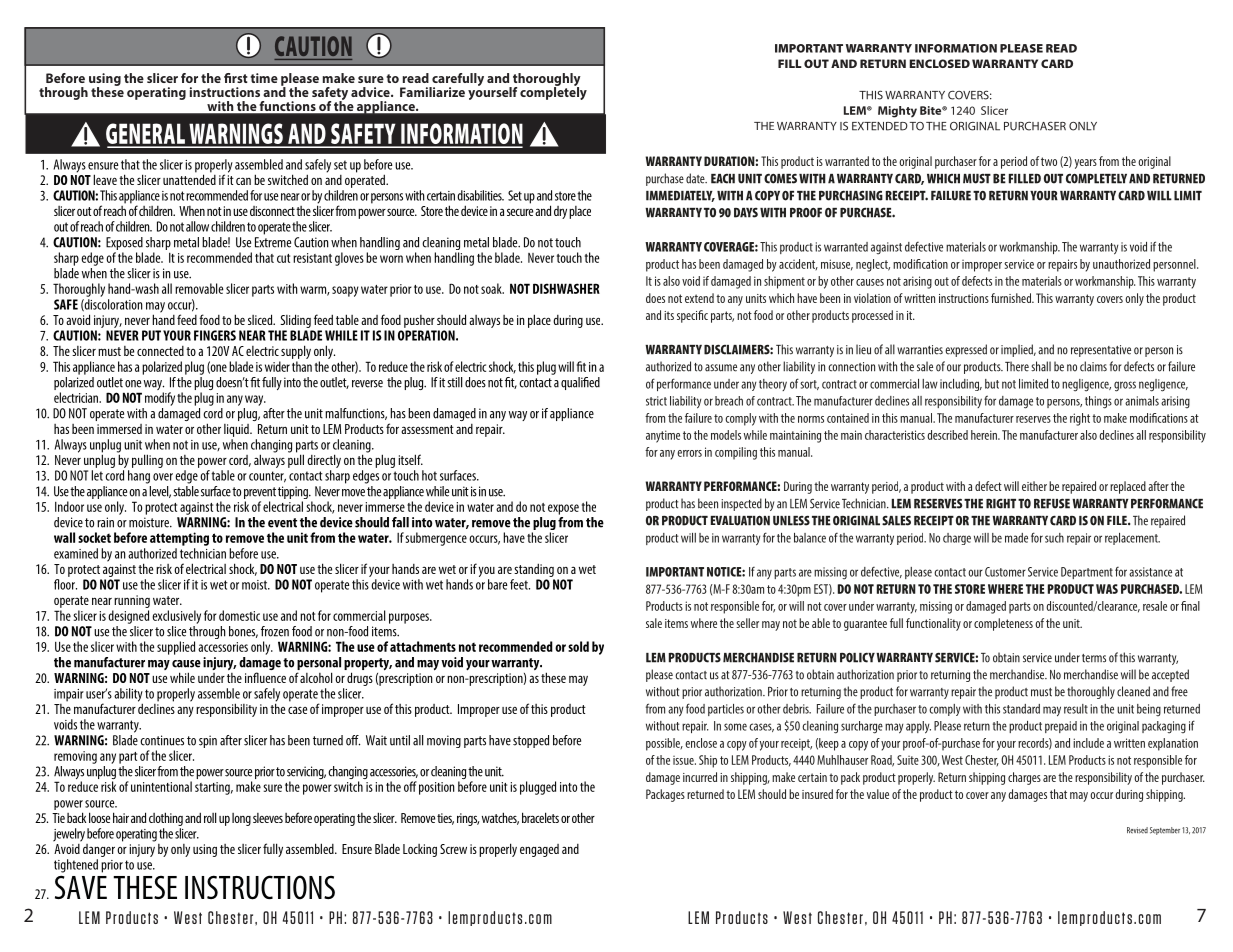 The image size is (1233, 952). I want to click on danger, so click(99, 850).
